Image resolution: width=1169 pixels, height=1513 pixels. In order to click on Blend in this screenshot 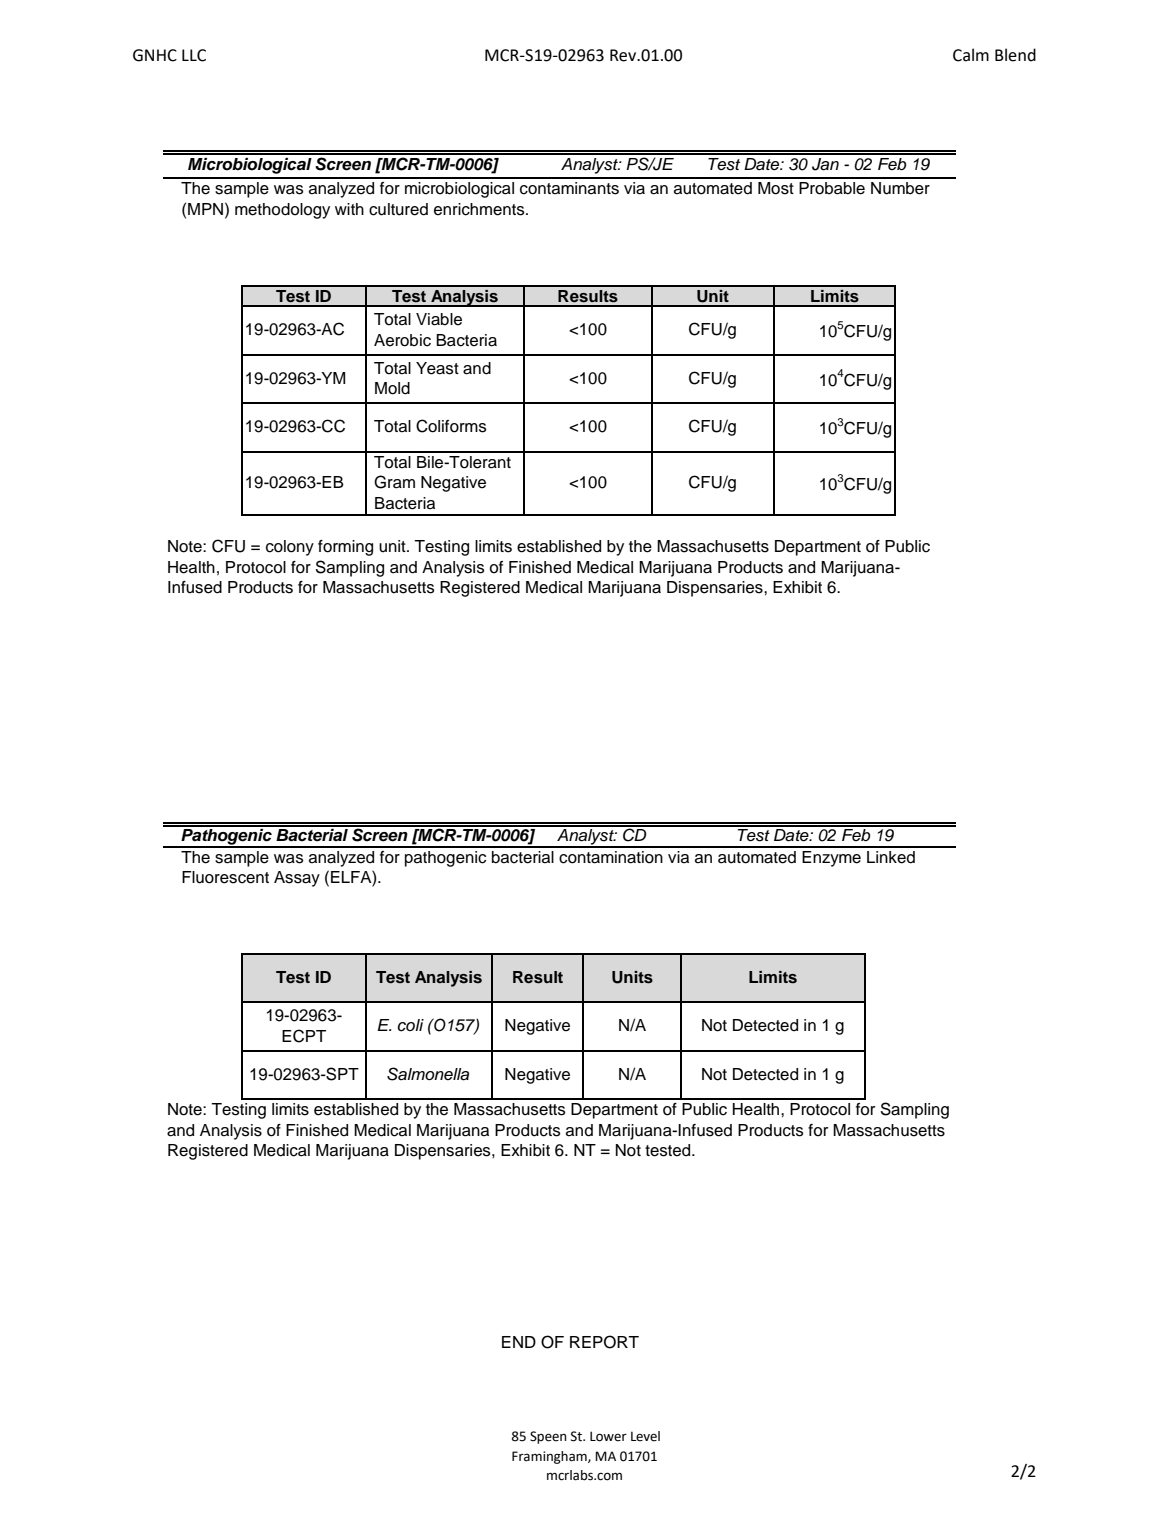, I will do `click(1015, 55)`.
